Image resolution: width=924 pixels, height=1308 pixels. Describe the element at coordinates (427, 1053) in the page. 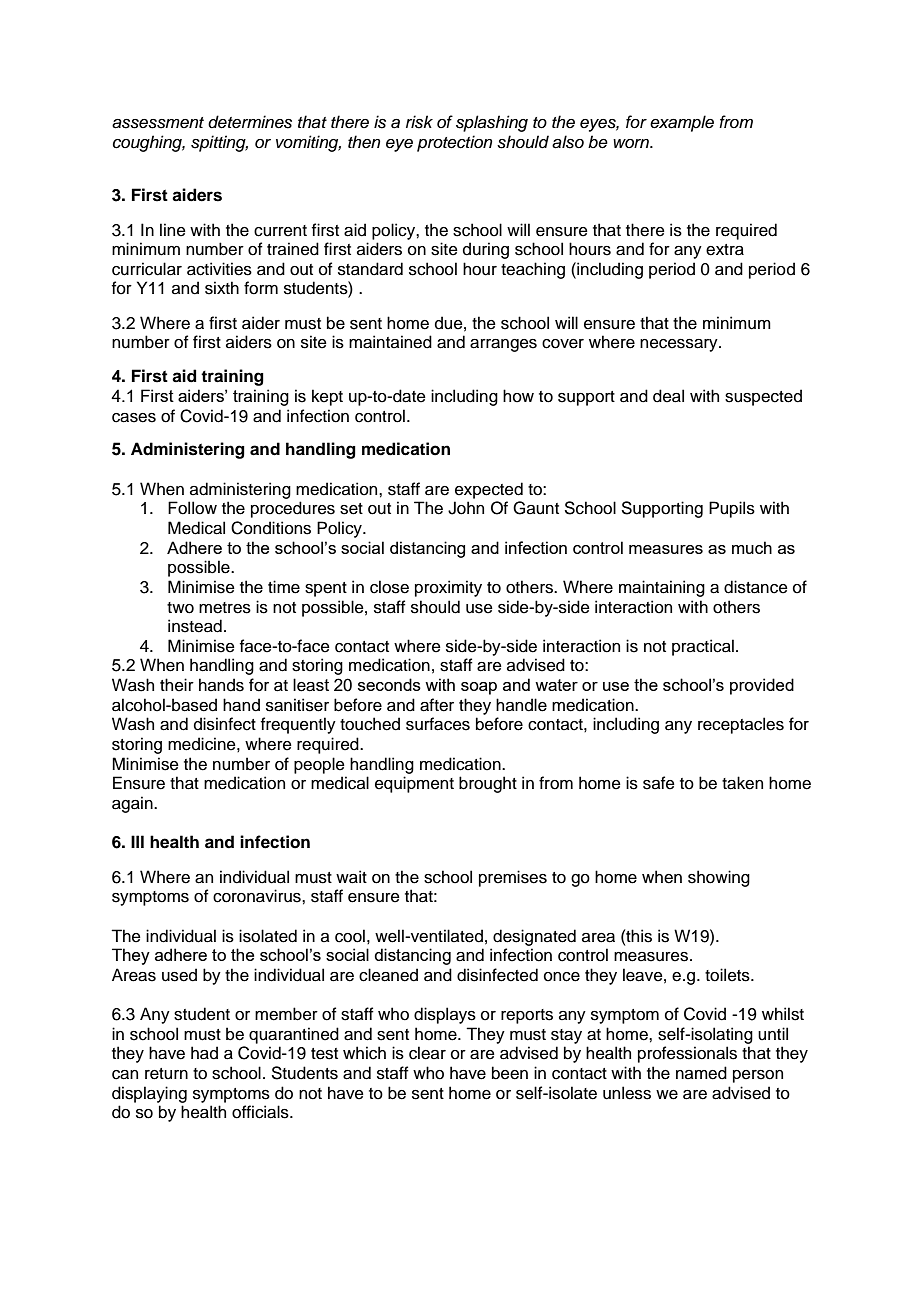

I see `clear` at that location.
